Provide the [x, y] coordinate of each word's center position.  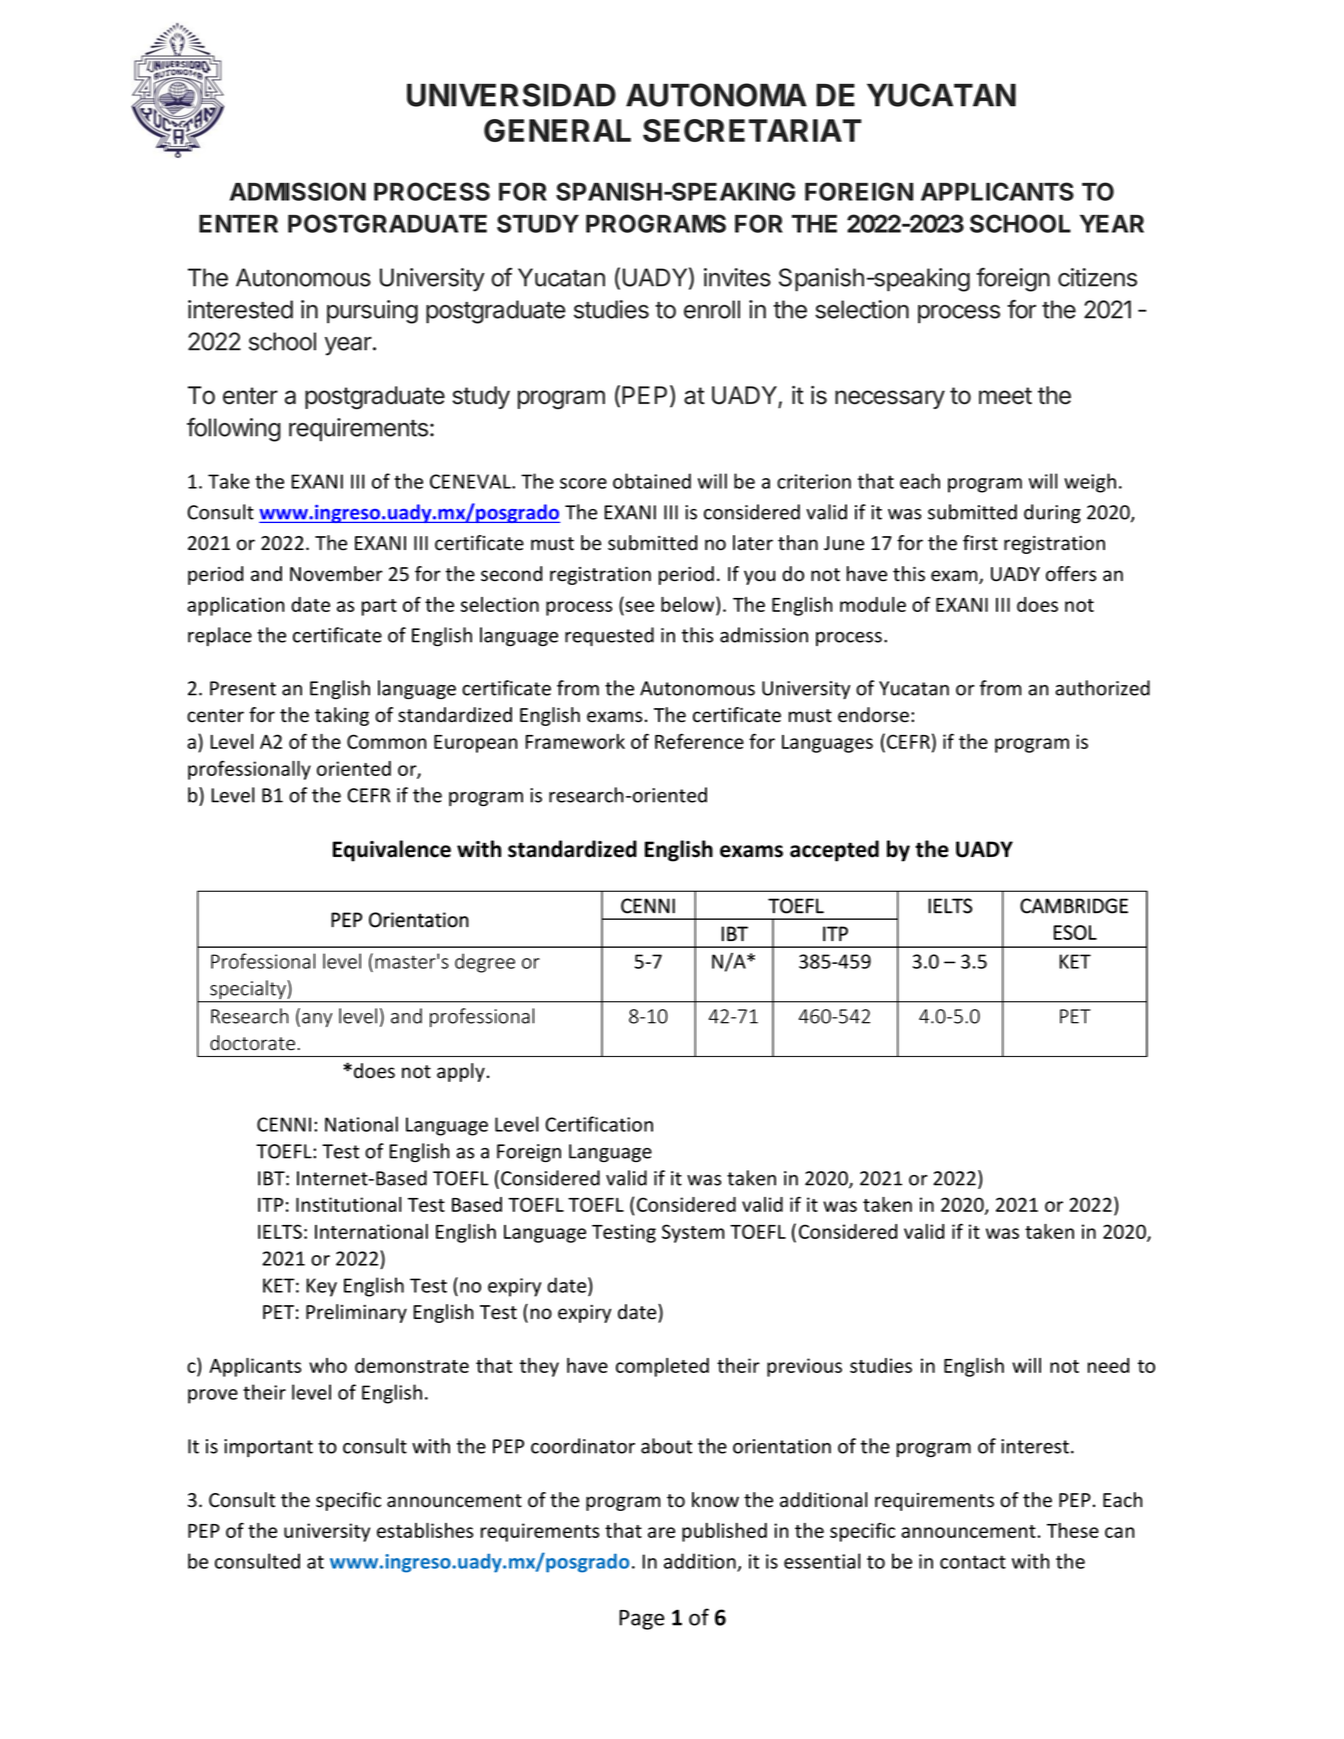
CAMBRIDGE [1074, 906]
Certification [599, 1124]
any [317, 1020]
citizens [1097, 277]
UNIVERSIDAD [511, 95]
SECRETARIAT [752, 130]
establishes [425, 1530]
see [638, 608]
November [336, 574]
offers [1071, 574]
